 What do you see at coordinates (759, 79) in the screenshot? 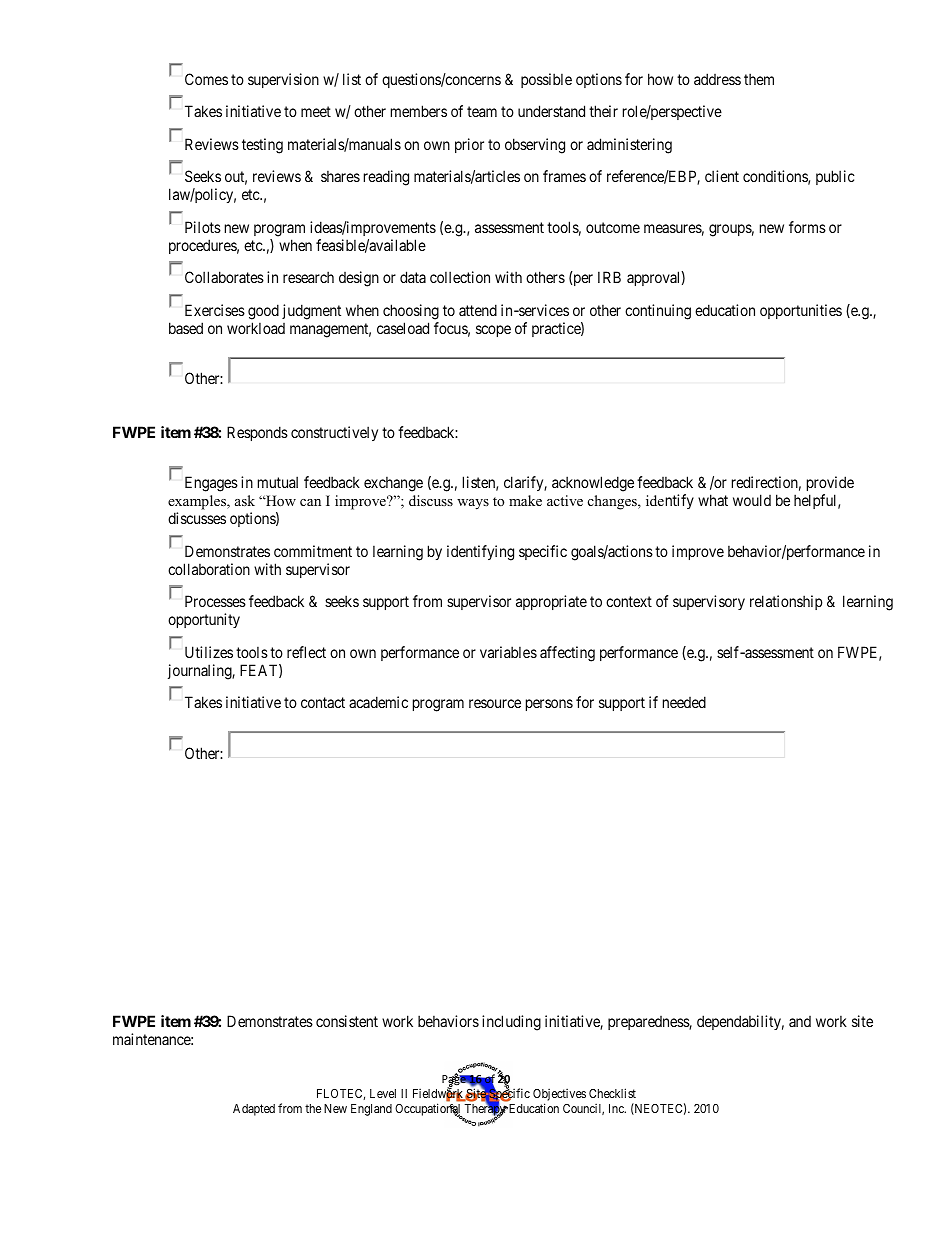
I see `them` at bounding box center [759, 79].
